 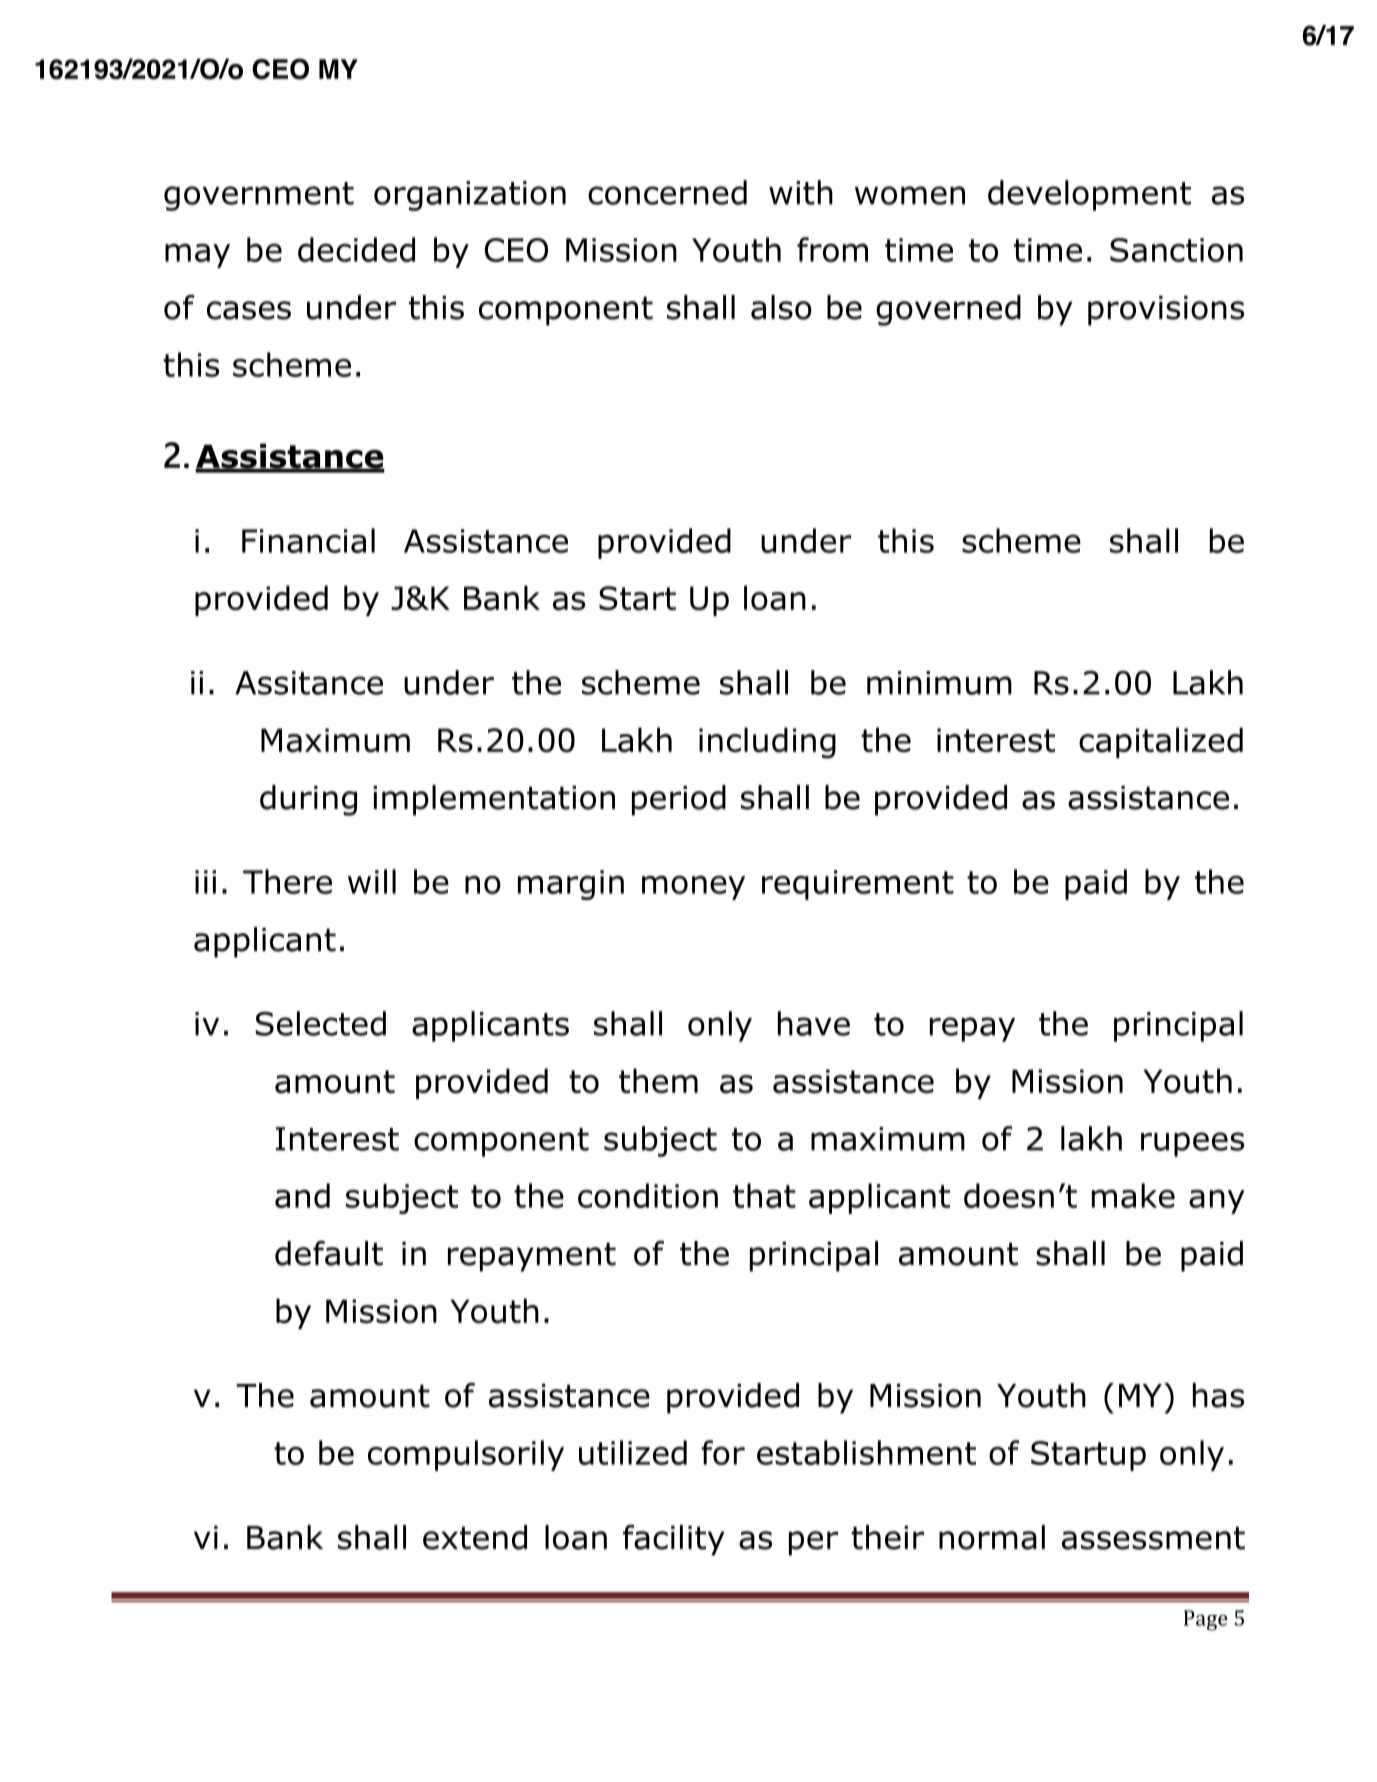 What do you see at coordinates (475, 1537) in the page?
I see `extend` at bounding box center [475, 1537].
